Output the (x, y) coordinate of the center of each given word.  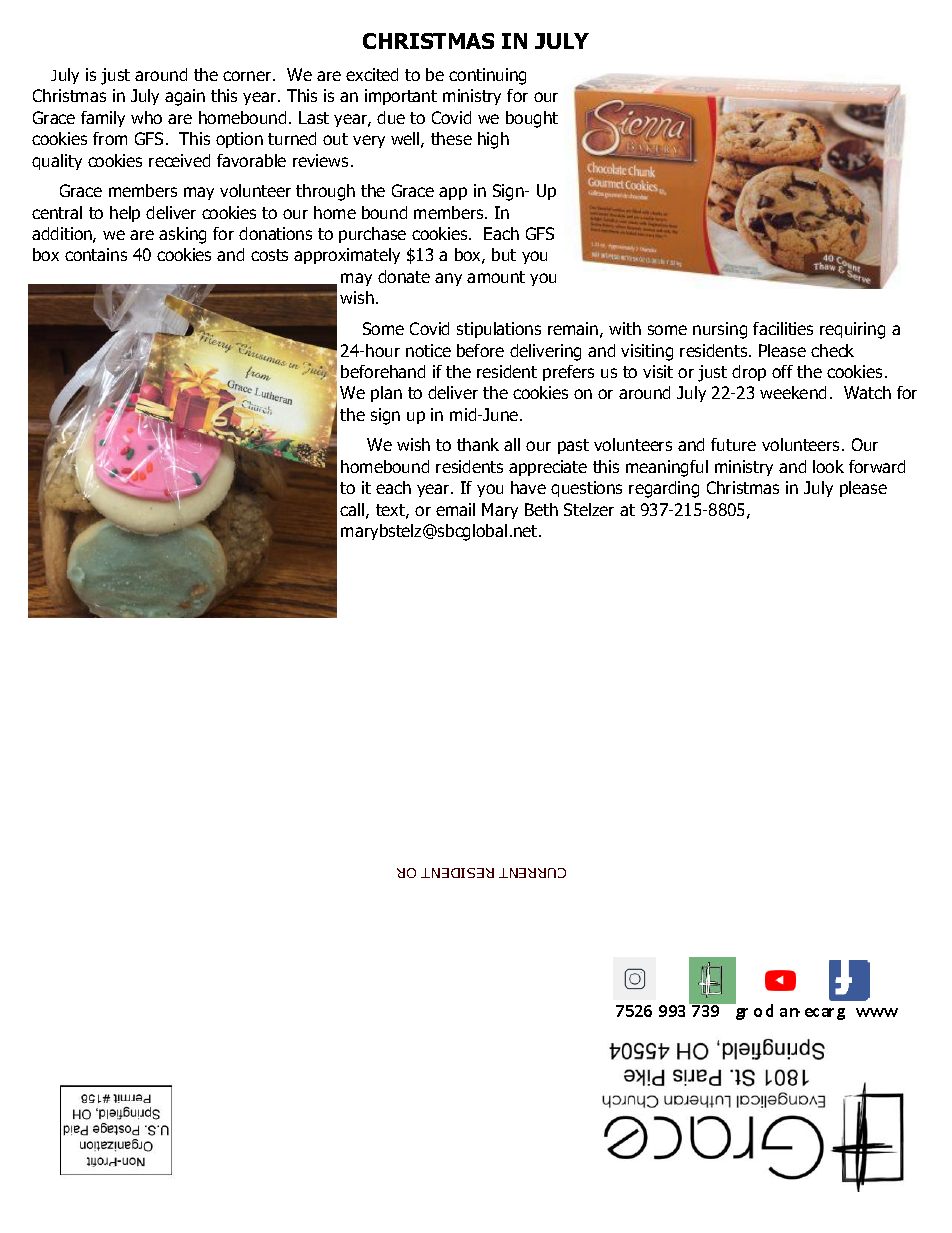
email (455, 509)
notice (428, 350)
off (782, 371)
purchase (372, 235)
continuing (487, 76)
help (125, 214)
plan (386, 394)
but (504, 254)
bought (532, 119)
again (185, 97)
